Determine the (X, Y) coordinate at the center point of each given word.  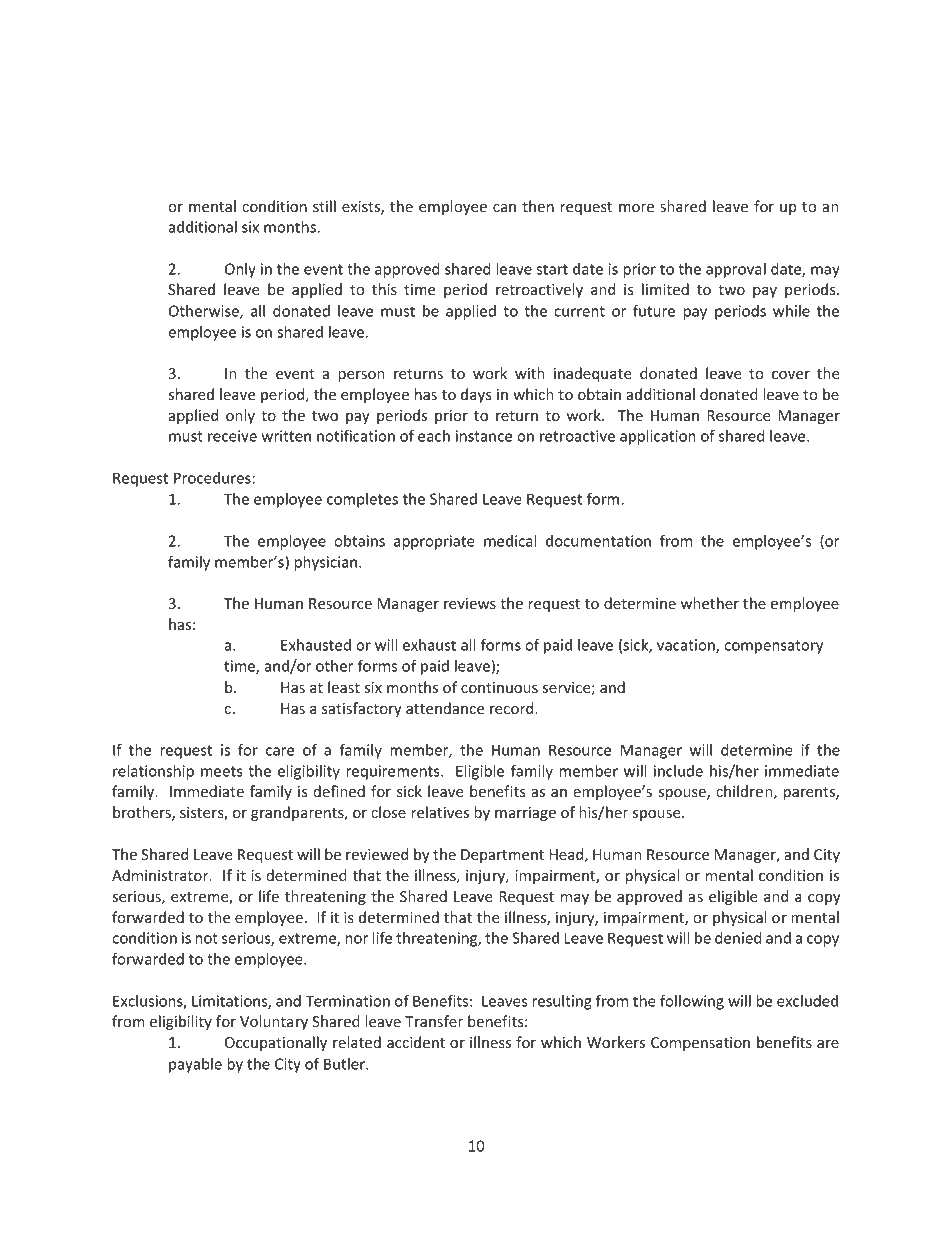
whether (710, 603)
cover (791, 375)
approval (736, 270)
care (280, 751)
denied (738, 938)
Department (502, 856)
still (324, 206)
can (504, 208)
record (513, 708)
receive (232, 436)
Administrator (161, 875)
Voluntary (274, 1022)
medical (510, 541)
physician (326, 563)
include (678, 771)
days (476, 395)
